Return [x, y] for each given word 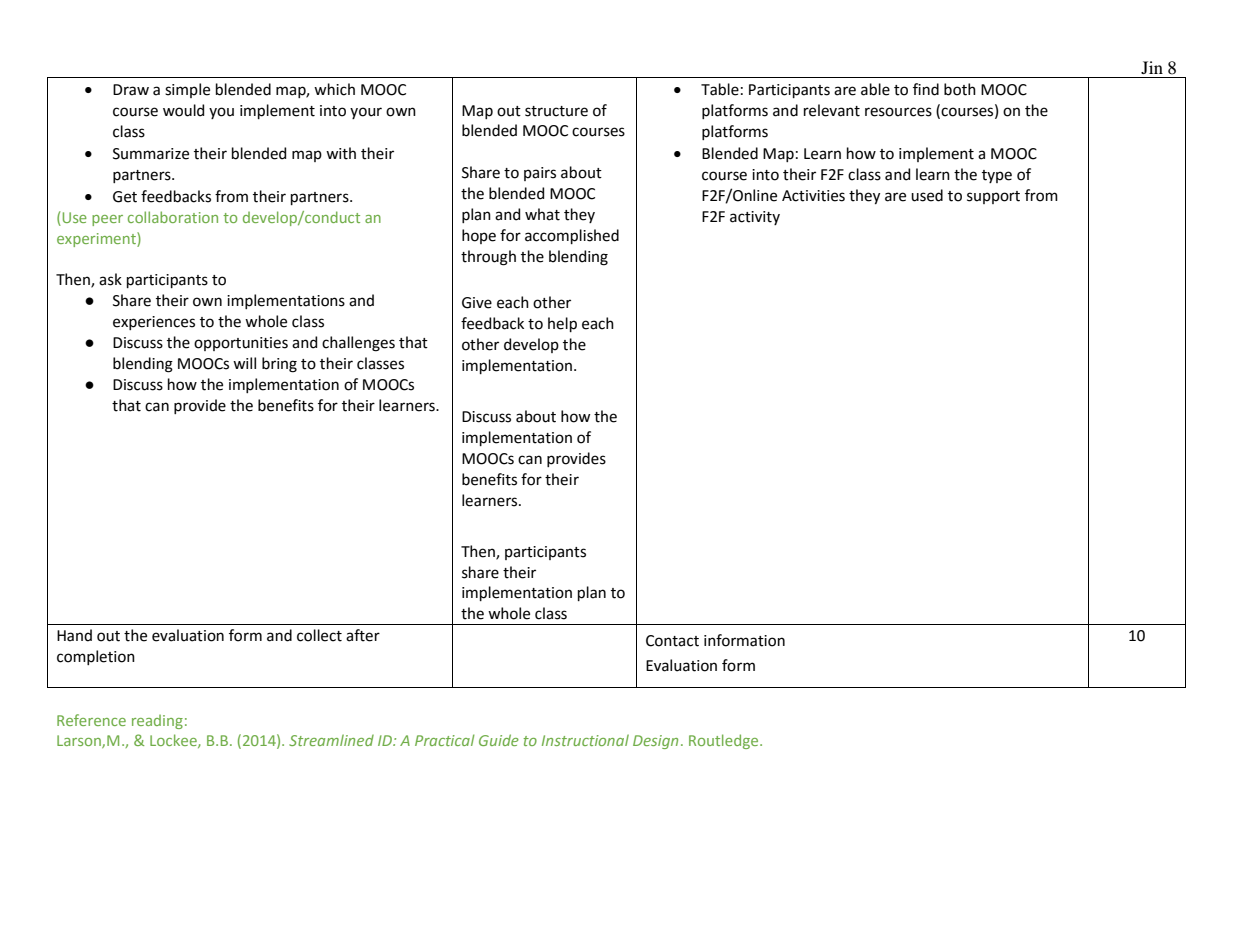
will [244, 363]
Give [477, 303]
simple [187, 90]
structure [556, 111]
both [960, 89]
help [562, 324]
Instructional [585, 740]
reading [157, 722]
